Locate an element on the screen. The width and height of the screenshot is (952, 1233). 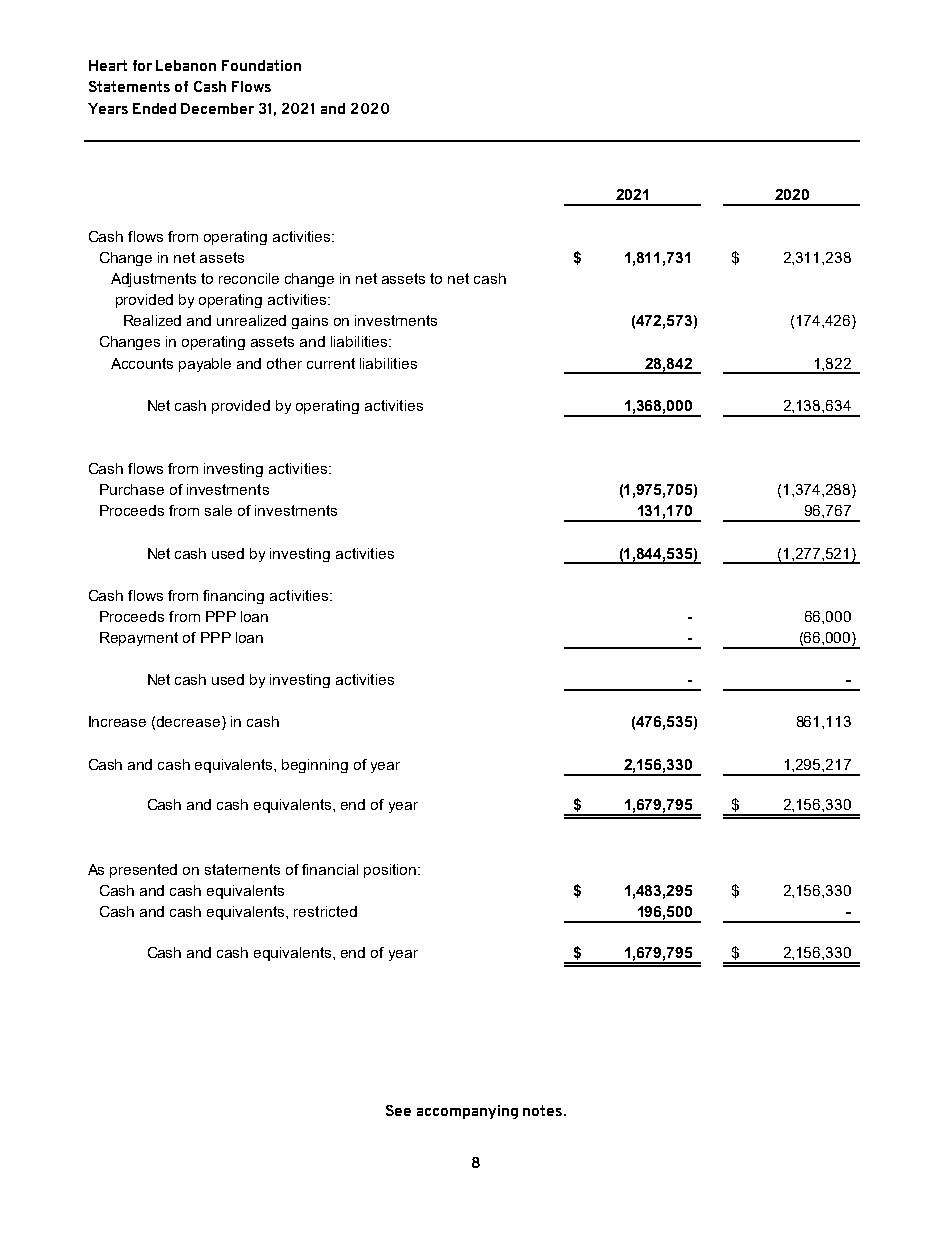
Ended is located at coordinates (154, 108).
